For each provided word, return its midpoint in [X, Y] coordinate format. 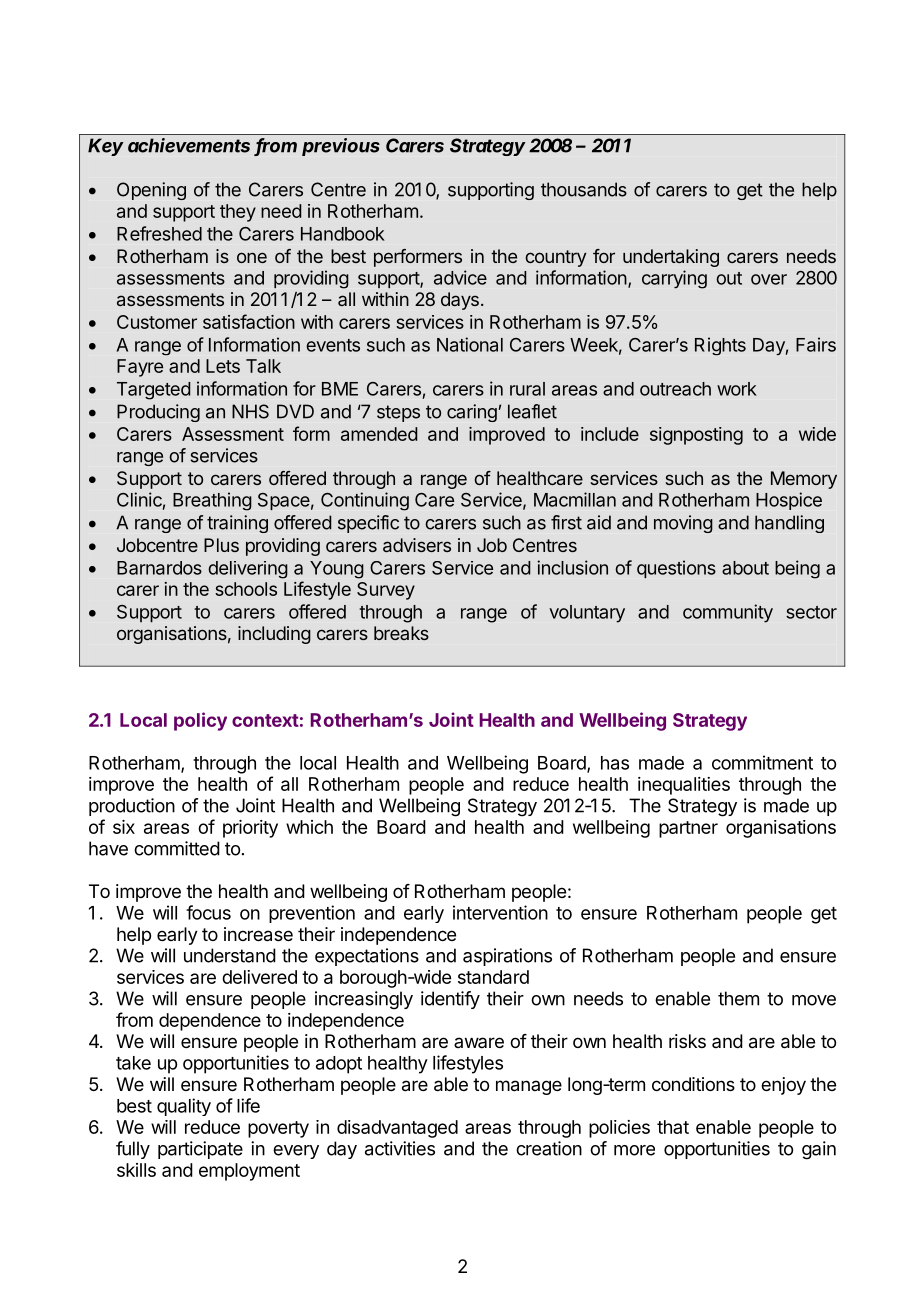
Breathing [212, 501]
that [673, 1127]
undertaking [671, 258]
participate [200, 1150]
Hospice [789, 501]
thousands [584, 189]
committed [177, 848]
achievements [189, 145]
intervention [500, 912]
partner [688, 829]
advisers [417, 545]
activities [400, 1148]
